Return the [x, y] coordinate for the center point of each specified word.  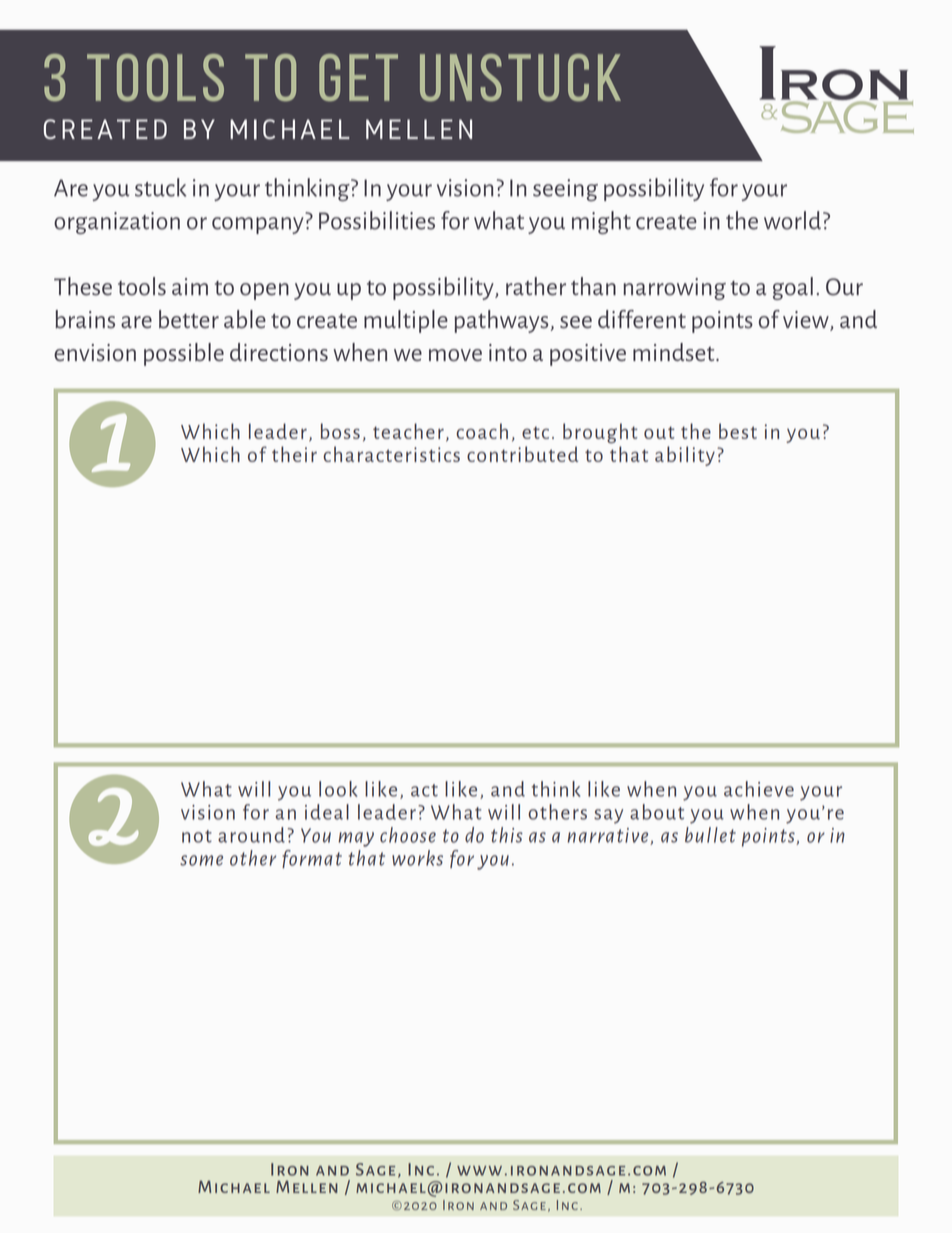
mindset [675, 352]
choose [408, 835]
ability [685, 456]
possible [184, 354]
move [455, 355]
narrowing [674, 289]
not [197, 836]
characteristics [391, 454]
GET [358, 77]
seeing [565, 190]
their [294, 454]
